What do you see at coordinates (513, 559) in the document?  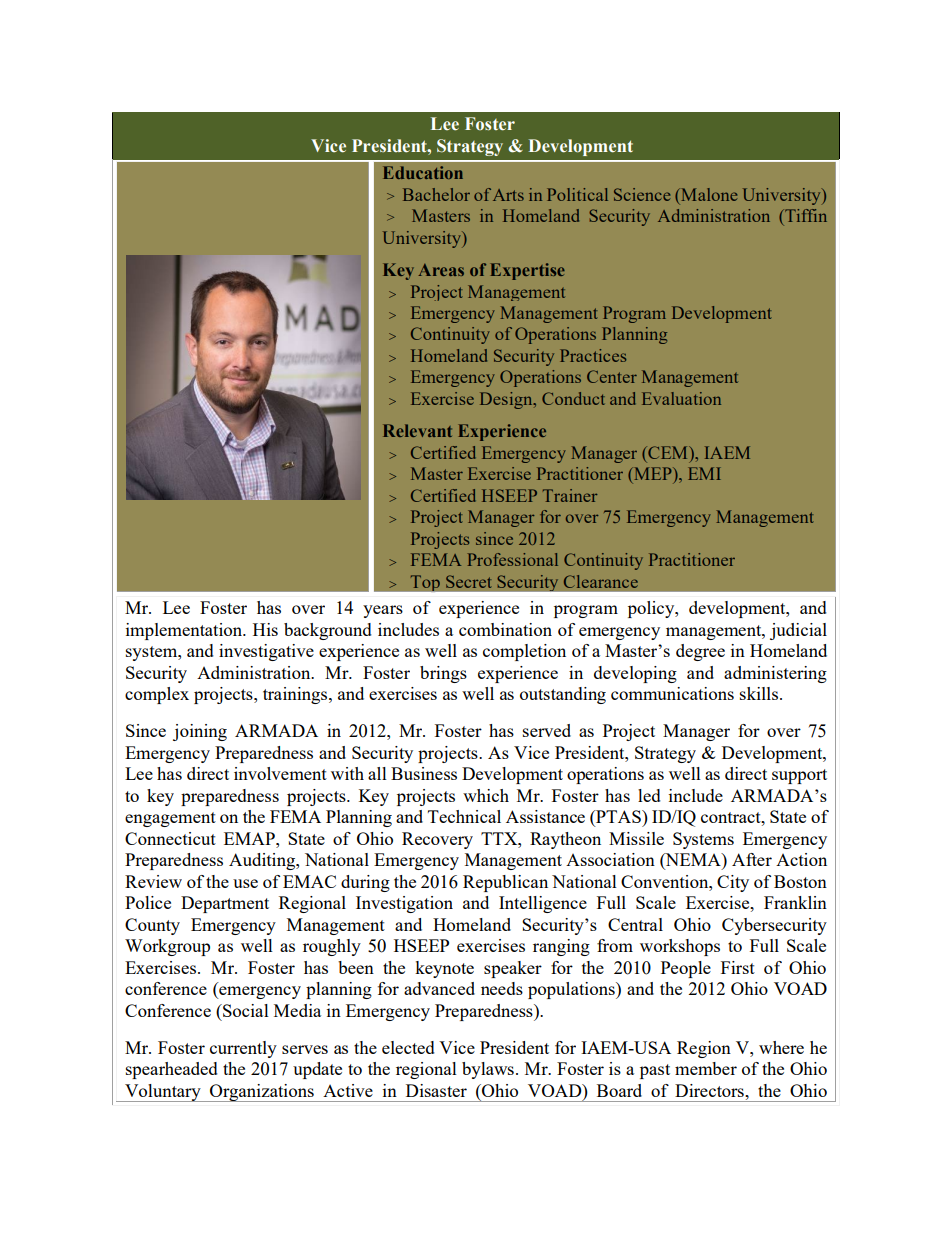 I see `Professional` at bounding box center [513, 559].
